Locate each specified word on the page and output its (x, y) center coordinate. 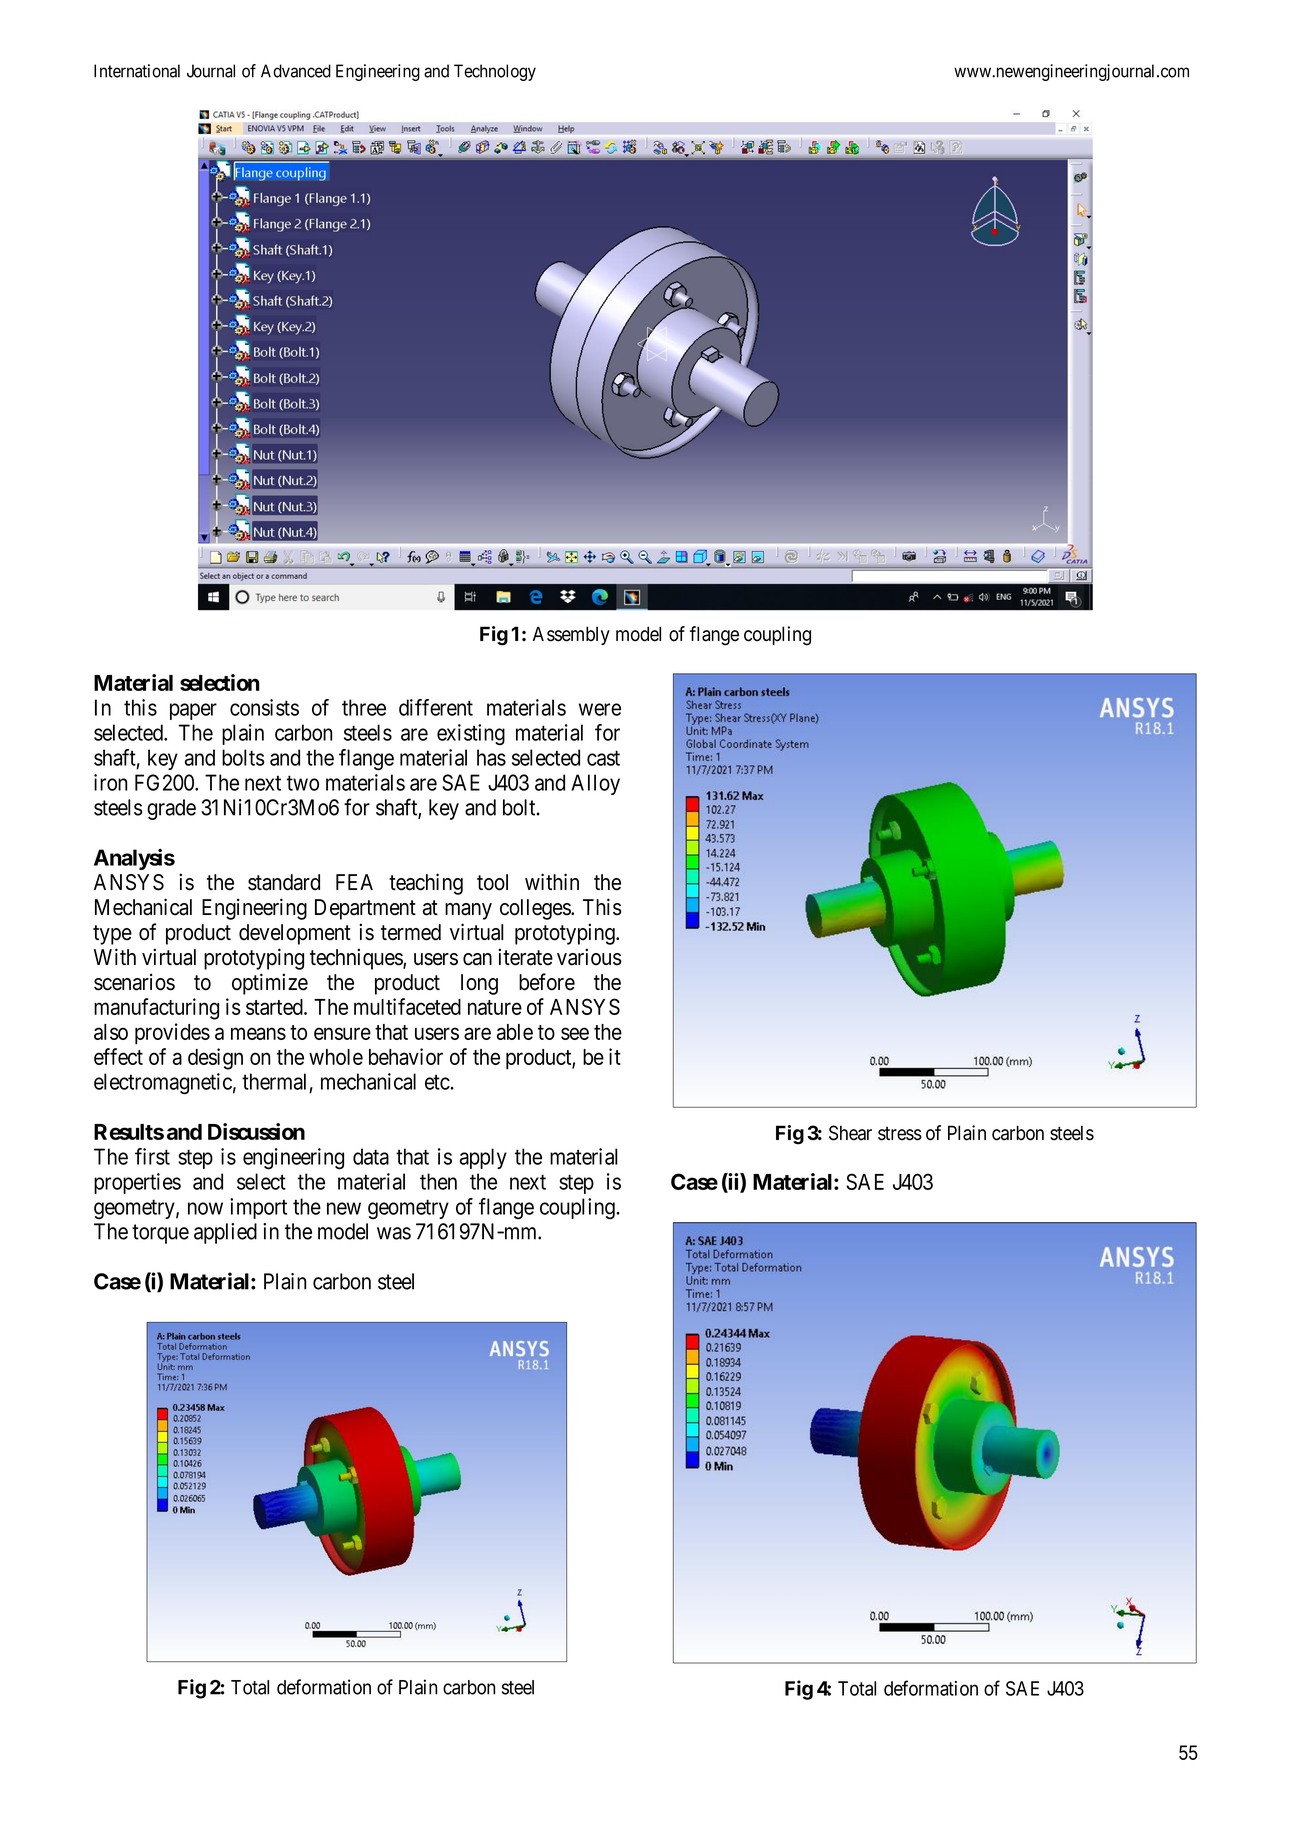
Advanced (296, 71)
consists (264, 707)
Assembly (571, 635)
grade (171, 809)
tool (492, 882)
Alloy (595, 784)
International (137, 71)
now (205, 1208)
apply (483, 1158)
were (600, 709)
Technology (495, 72)
